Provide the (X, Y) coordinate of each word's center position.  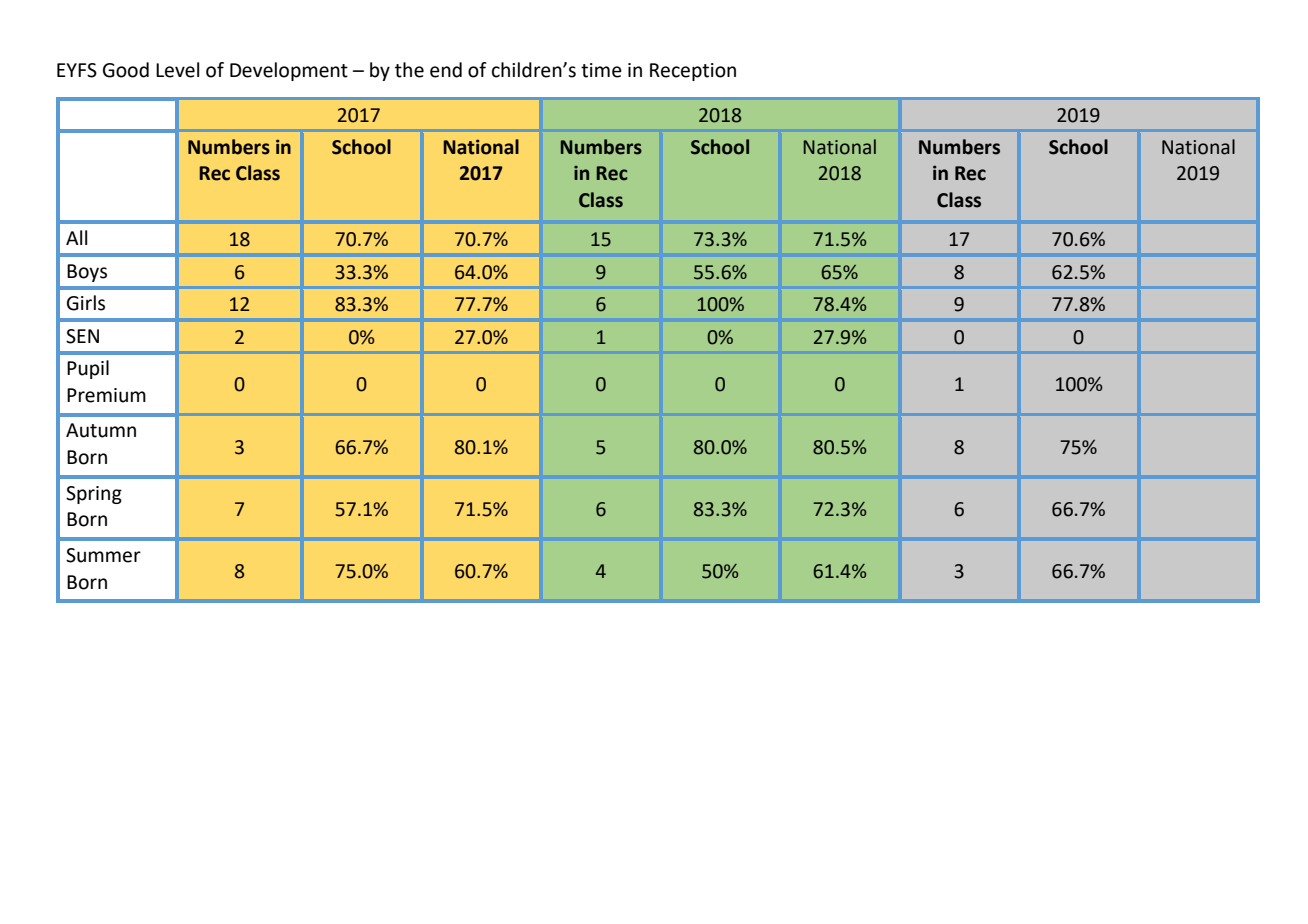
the (409, 70)
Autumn (101, 430)
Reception (693, 72)
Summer (103, 555)
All (76, 237)
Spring (94, 495)
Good (126, 70)
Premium (106, 395)
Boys (87, 273)
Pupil (88, 369)
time (601, 70)
